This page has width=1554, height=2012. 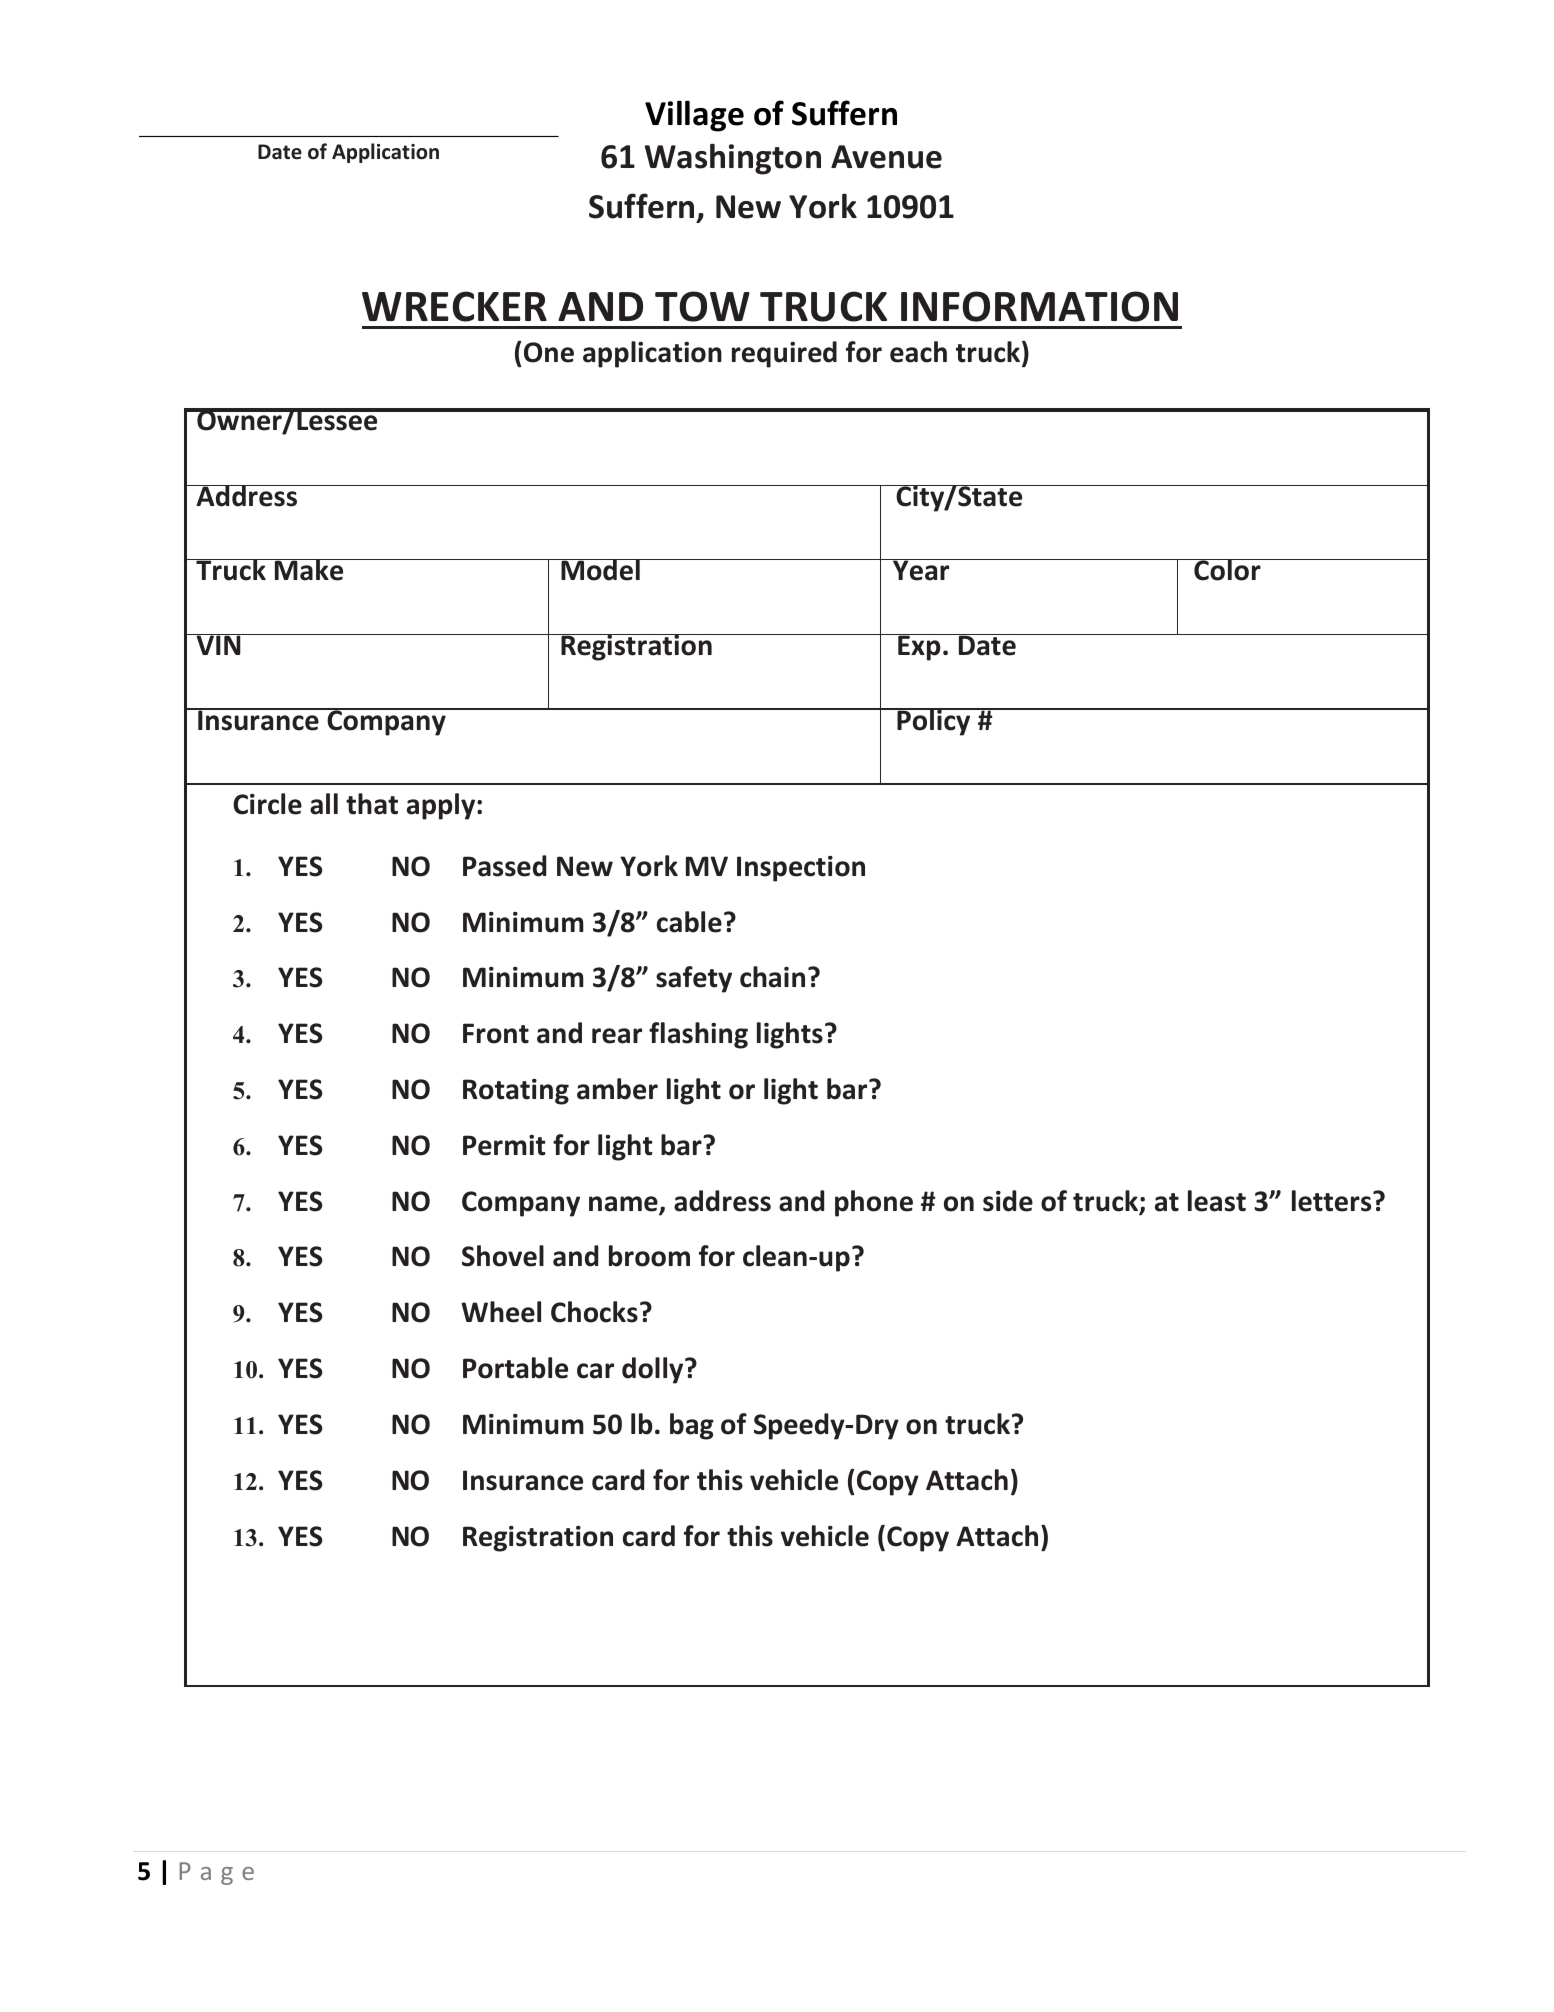 What do you see at coordinates (372, 804) in the page?
I see `that` at bounding box center [372, 804].
